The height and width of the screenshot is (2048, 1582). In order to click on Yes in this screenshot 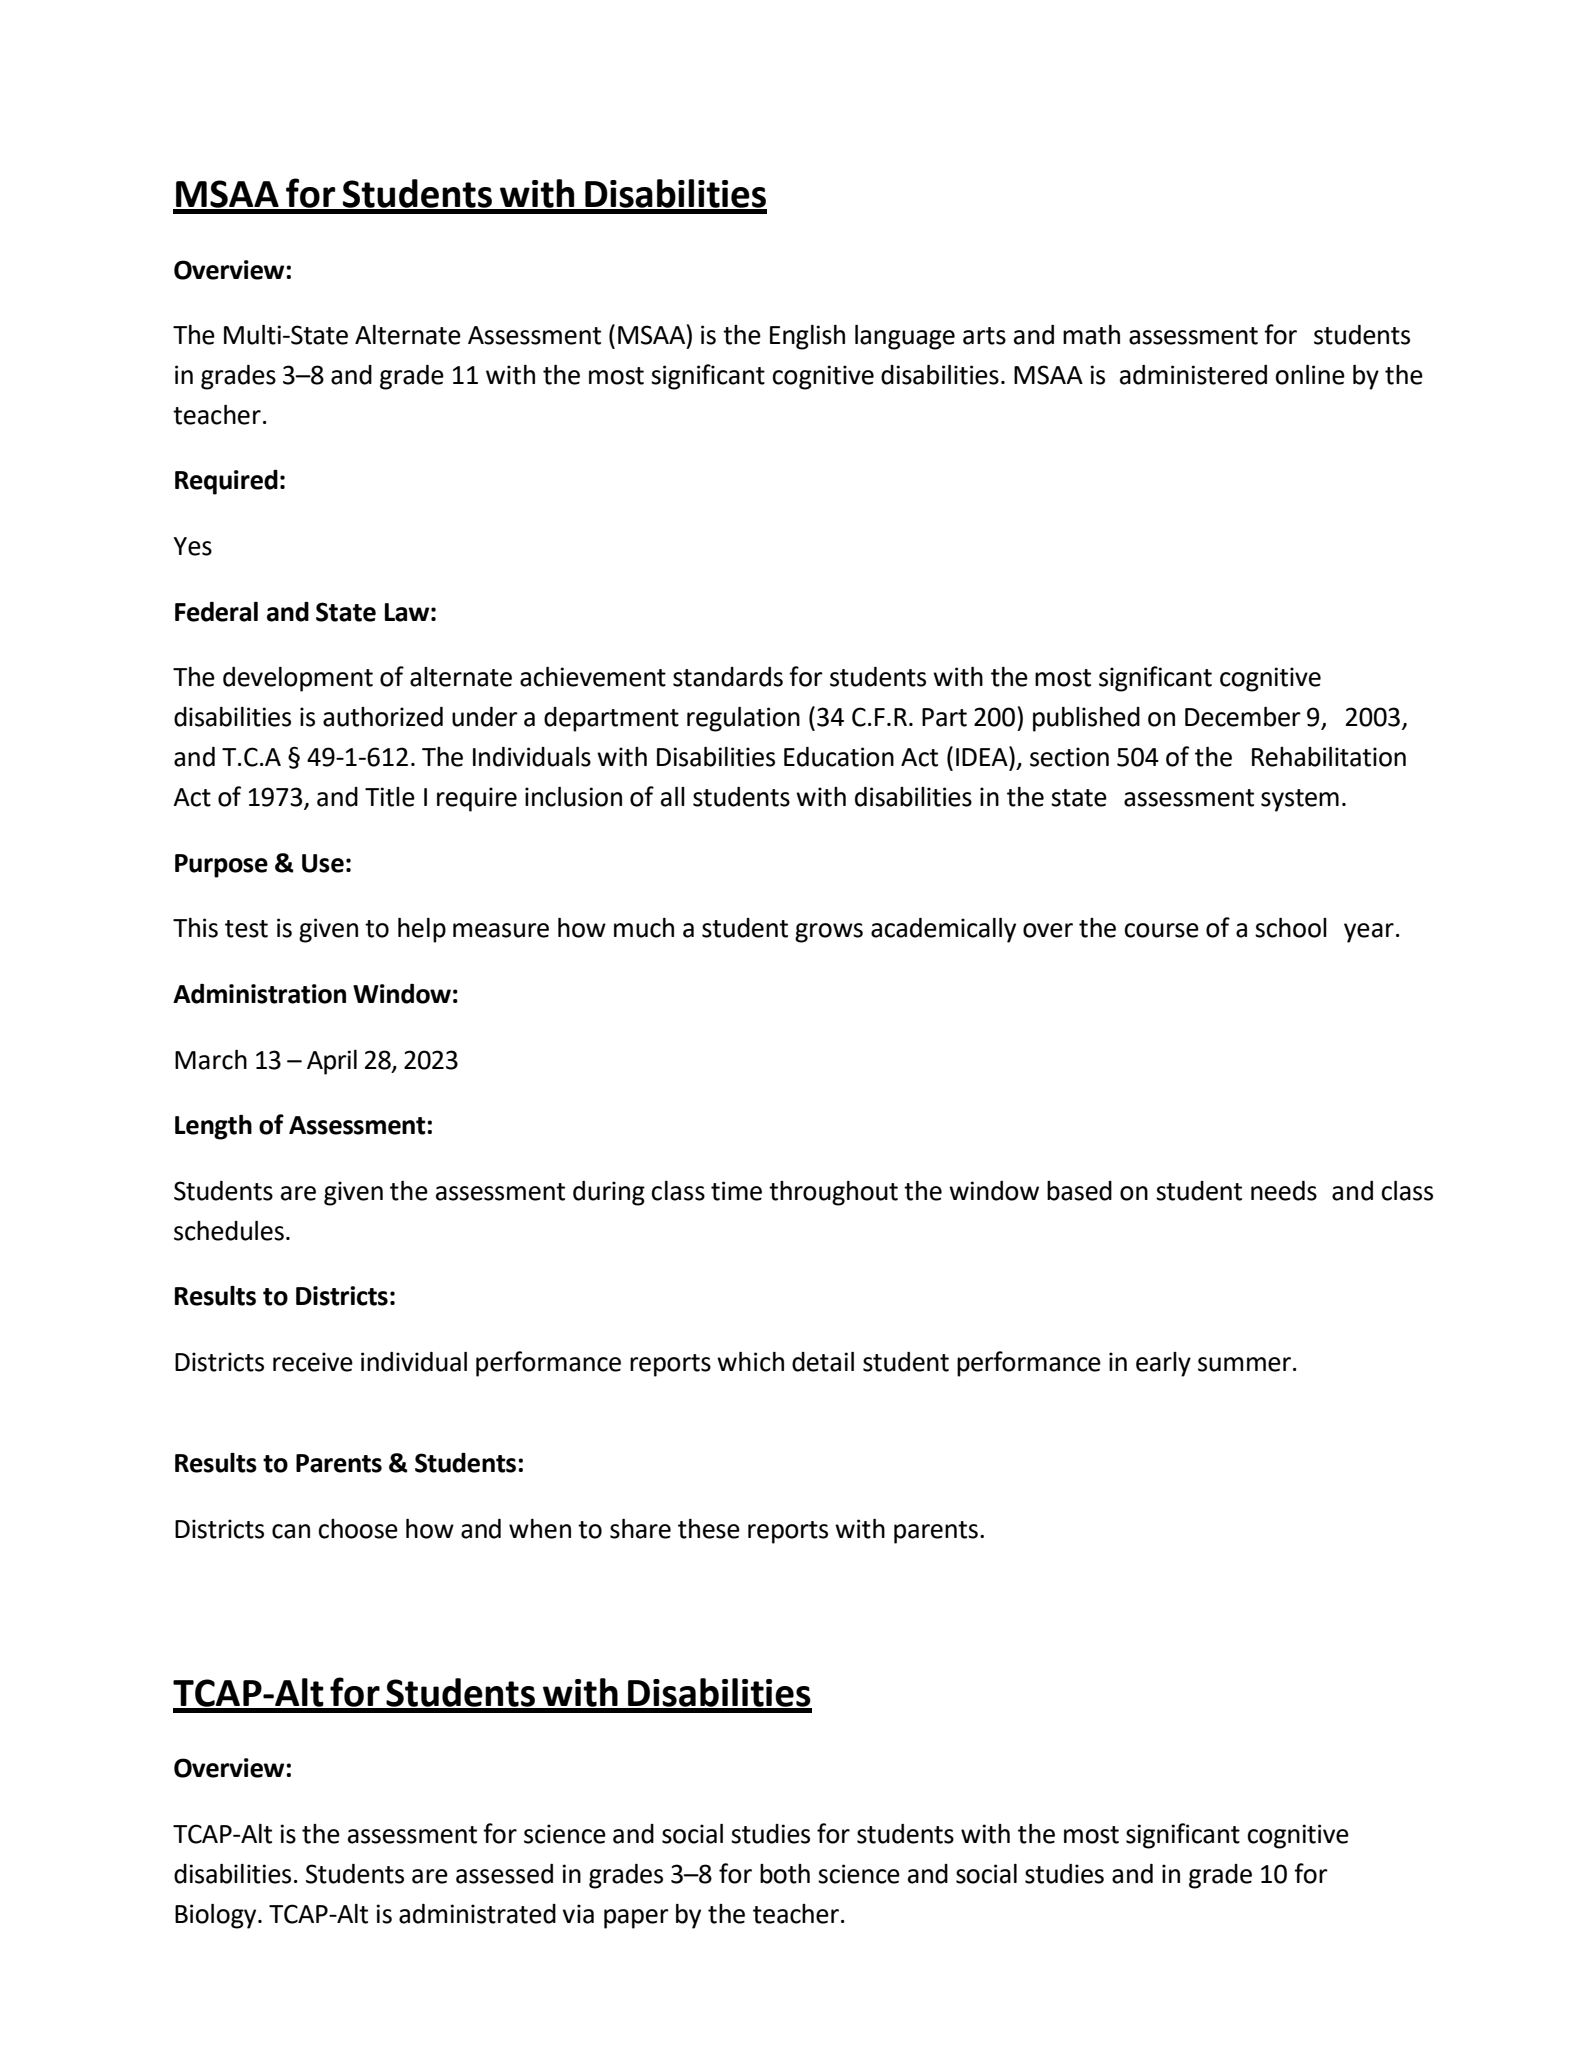, I will do `click(192, 546)`.
